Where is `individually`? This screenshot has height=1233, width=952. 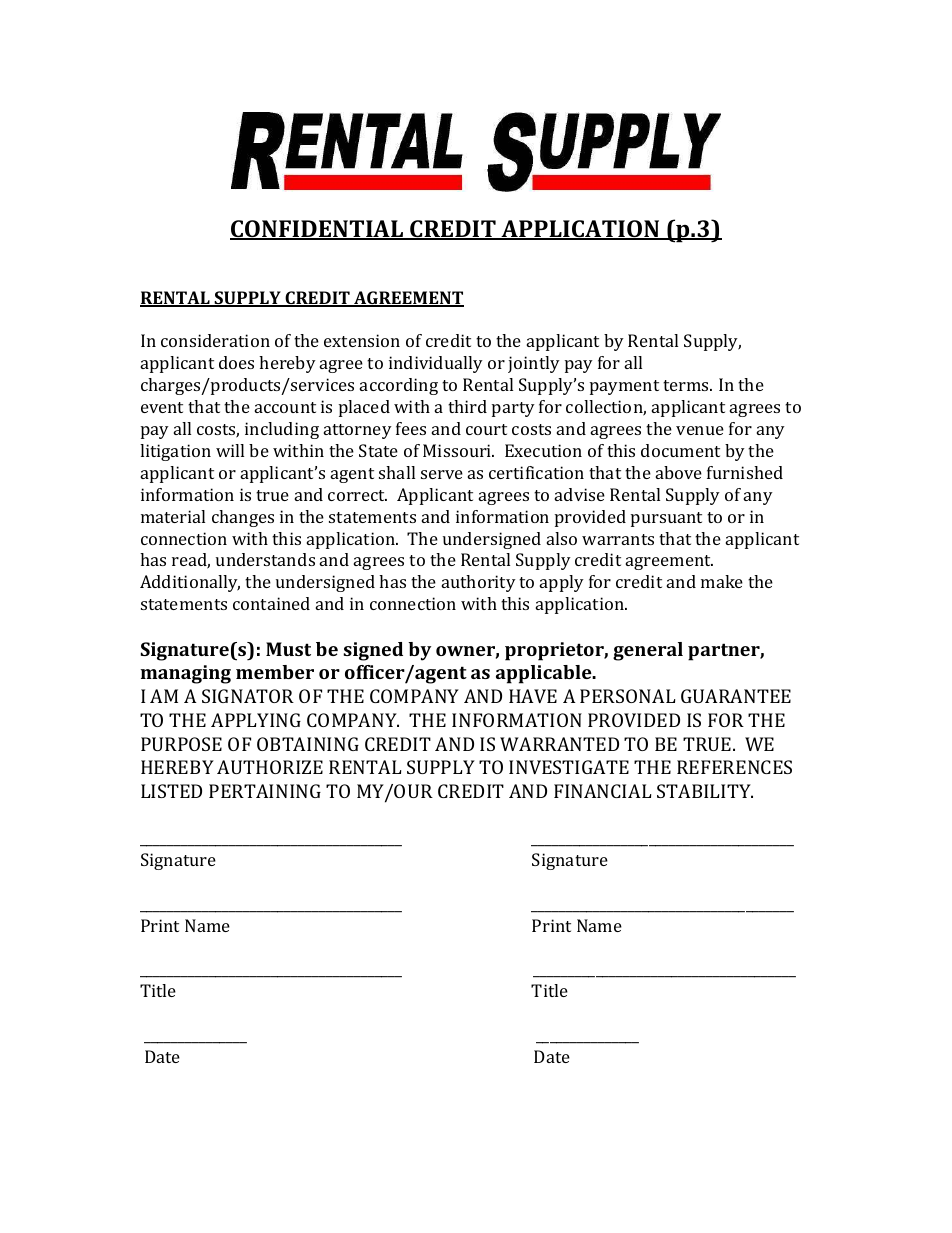 individually is located at coordinates (436, 364).
